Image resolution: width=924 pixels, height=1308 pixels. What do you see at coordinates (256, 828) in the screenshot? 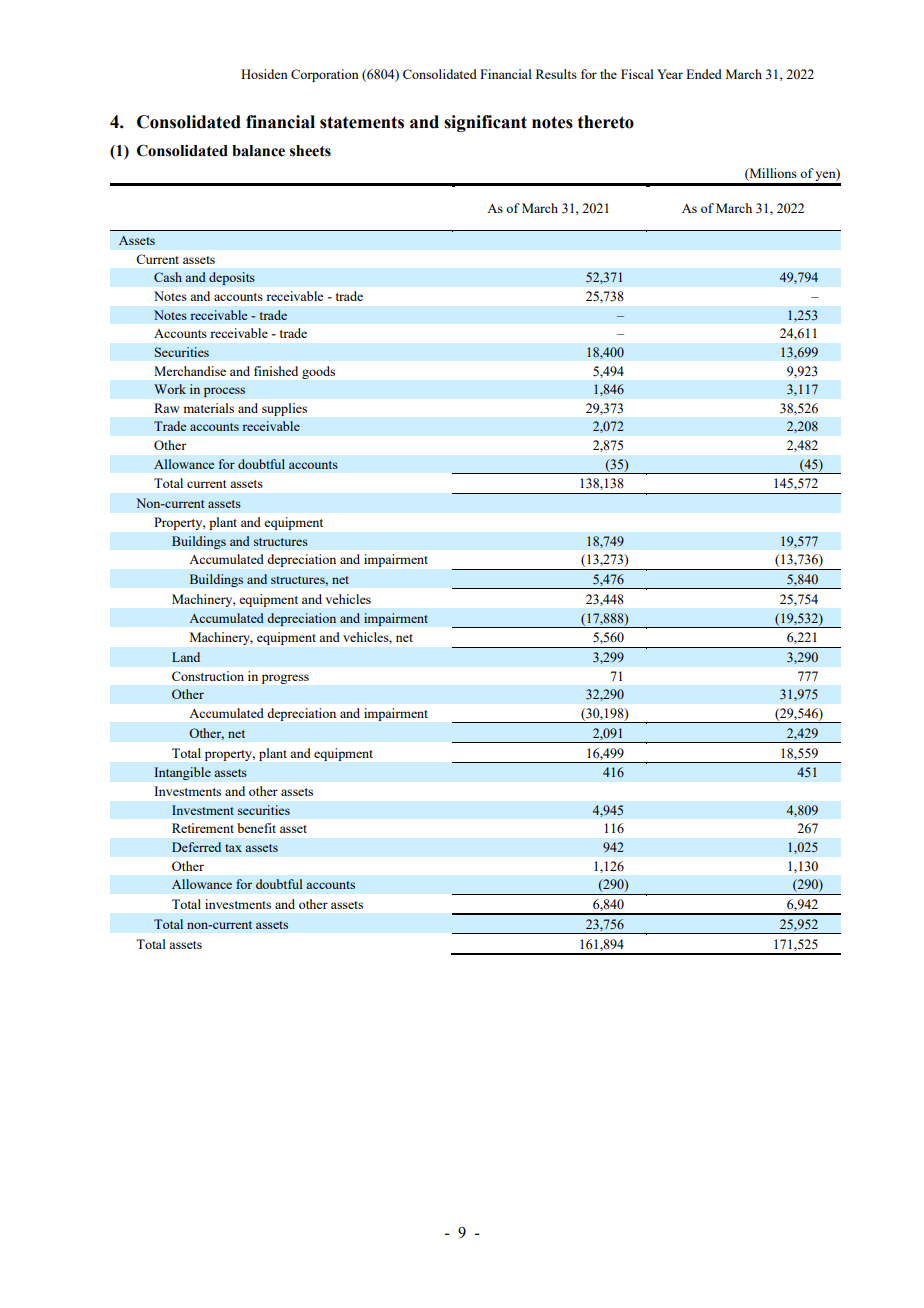
I see `benefit` at bounding box center [256, 828].
